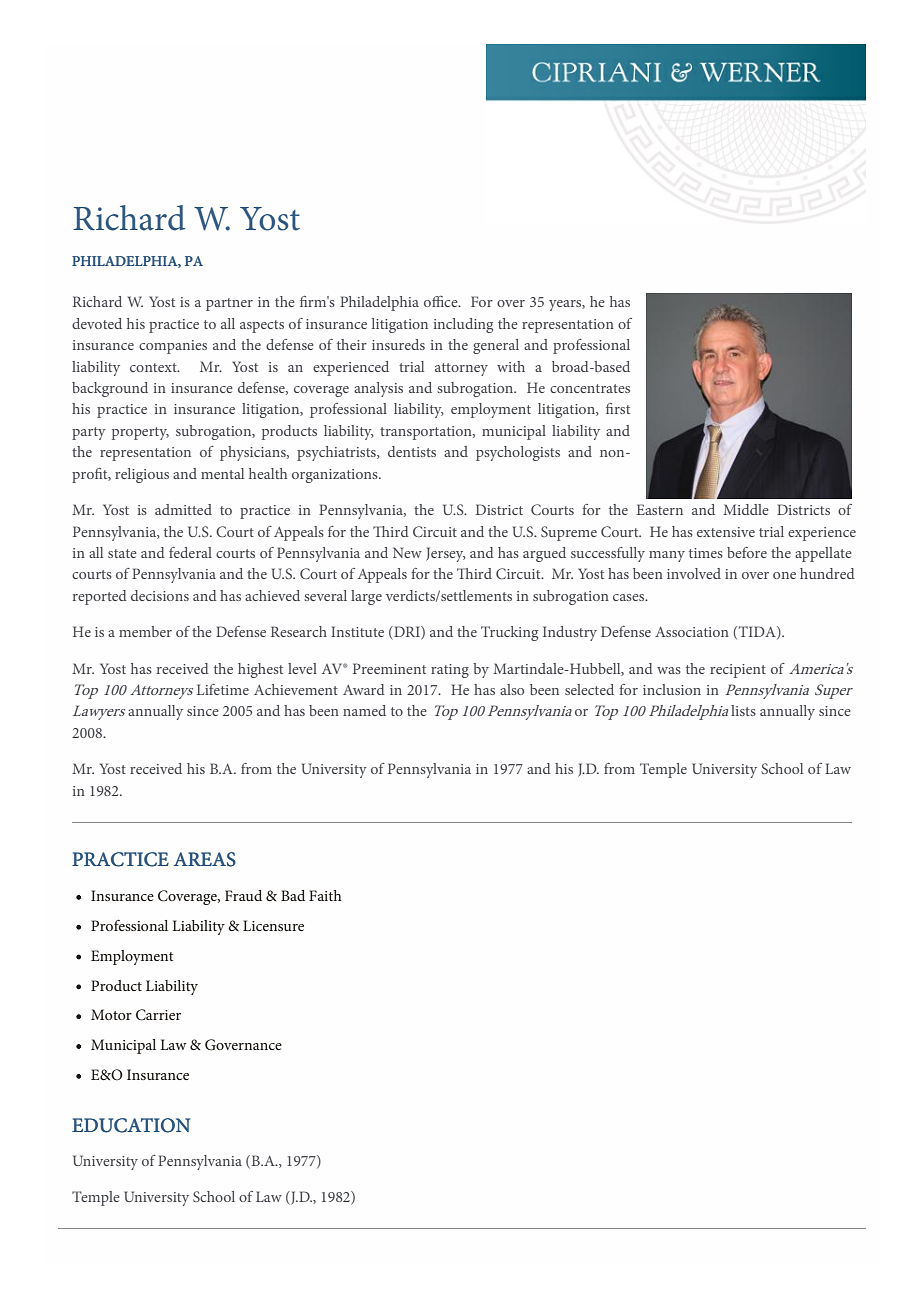  What do you see at coordinates (173, 347) in the screenshot?
I see `companies` at bounding box center [173, 347].
